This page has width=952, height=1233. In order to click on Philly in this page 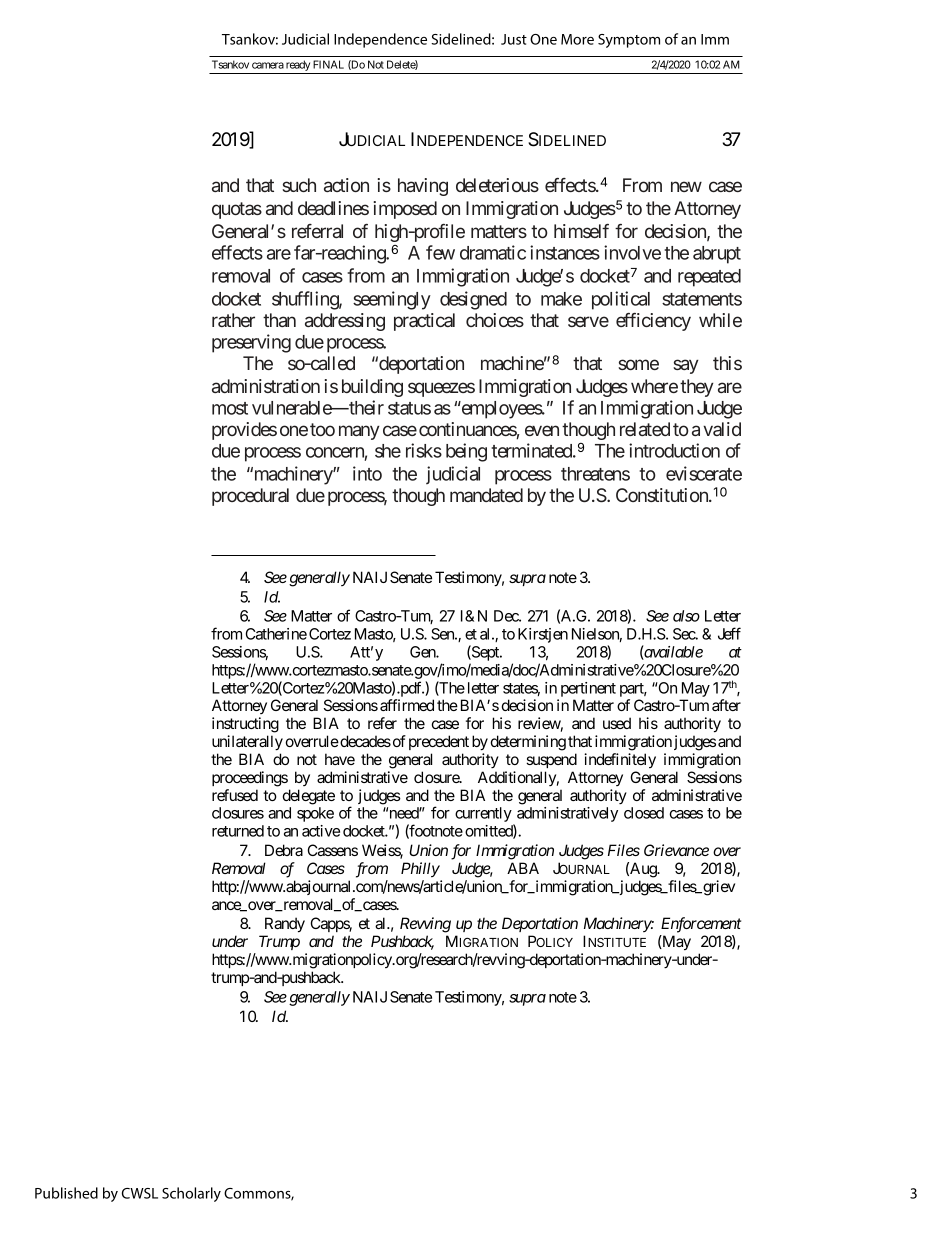, I will do `click(420, 869)`.
